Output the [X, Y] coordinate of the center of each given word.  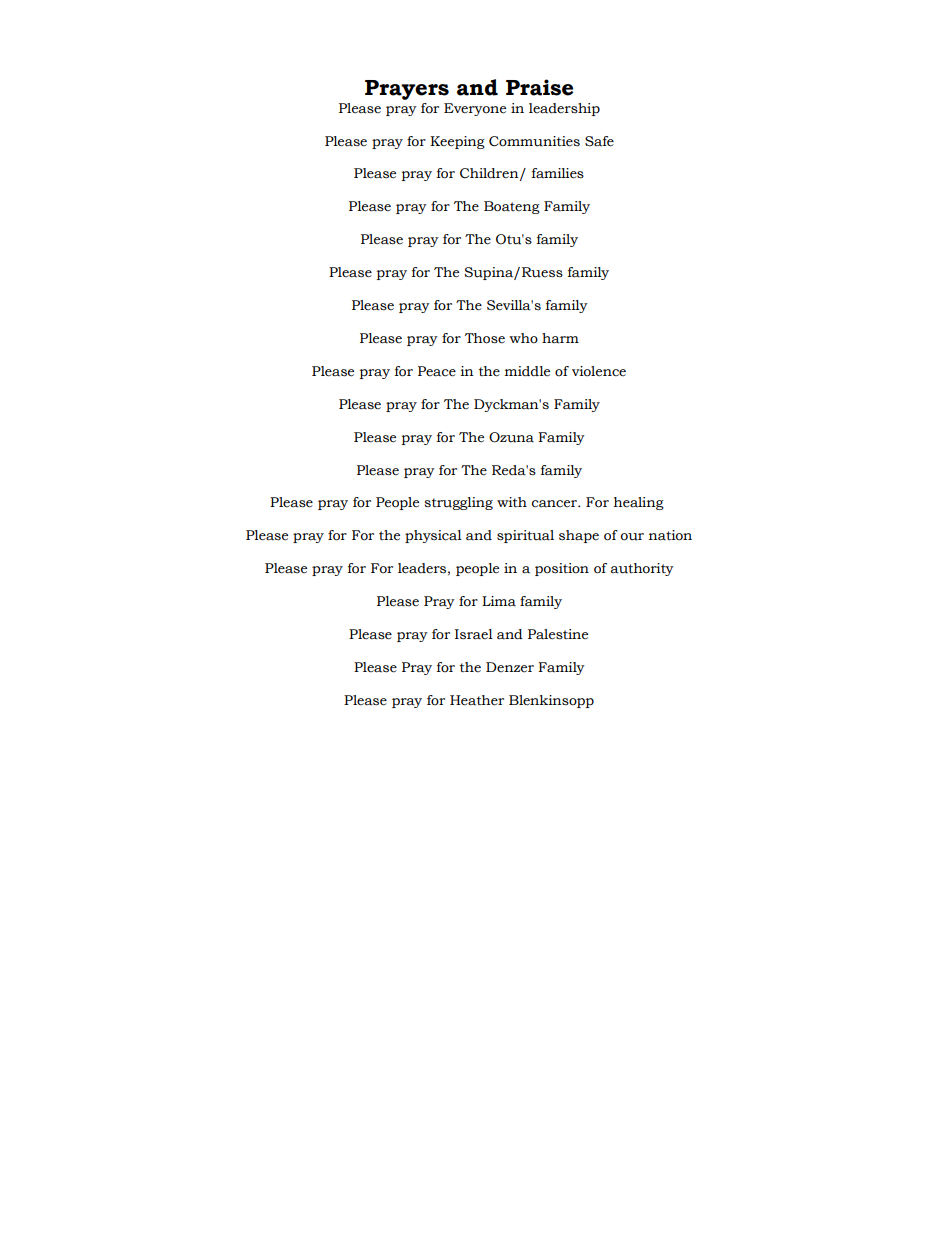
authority [642, 569]
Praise [539, 87]
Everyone [475, 109]
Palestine [558, 634]
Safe [599, 141]
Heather [477, 700]
